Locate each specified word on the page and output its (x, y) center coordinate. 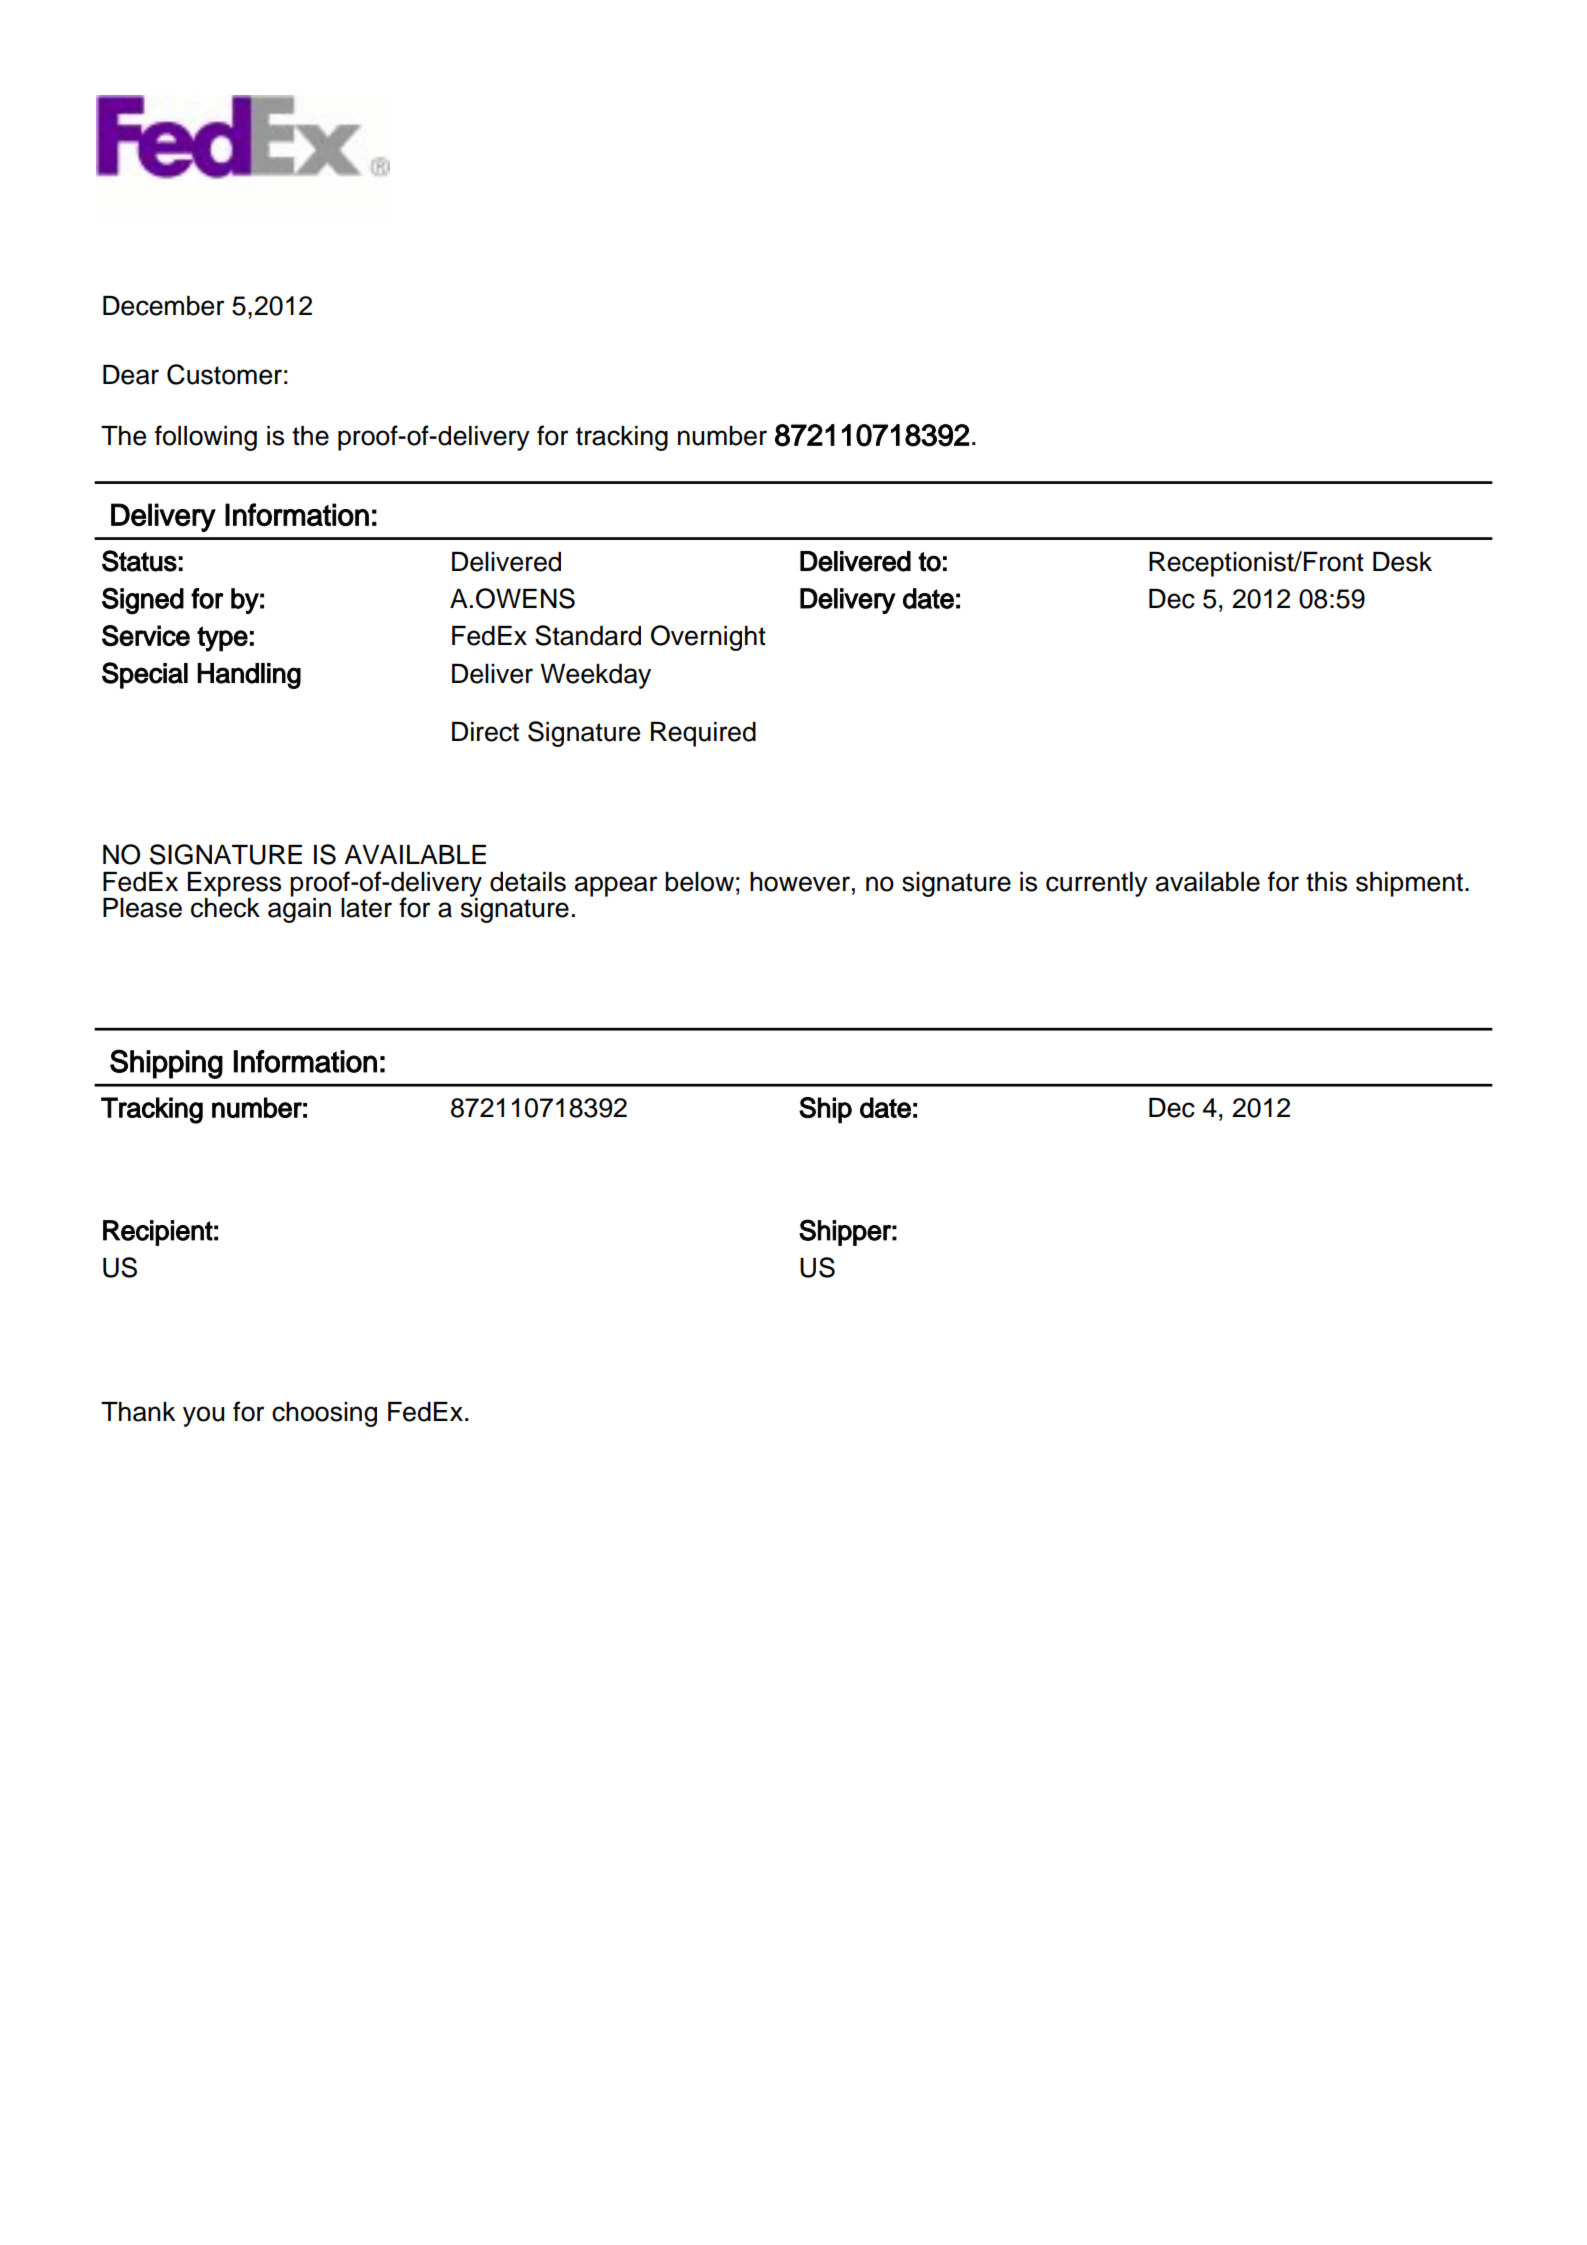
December (163, 306)
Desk (1402, 562)
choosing (324, 1414)
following (206, 438)
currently (1097, 884)
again (299, 909)
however (800, 882)
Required (703, 734)
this (1326, 882)
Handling (249, 676)
